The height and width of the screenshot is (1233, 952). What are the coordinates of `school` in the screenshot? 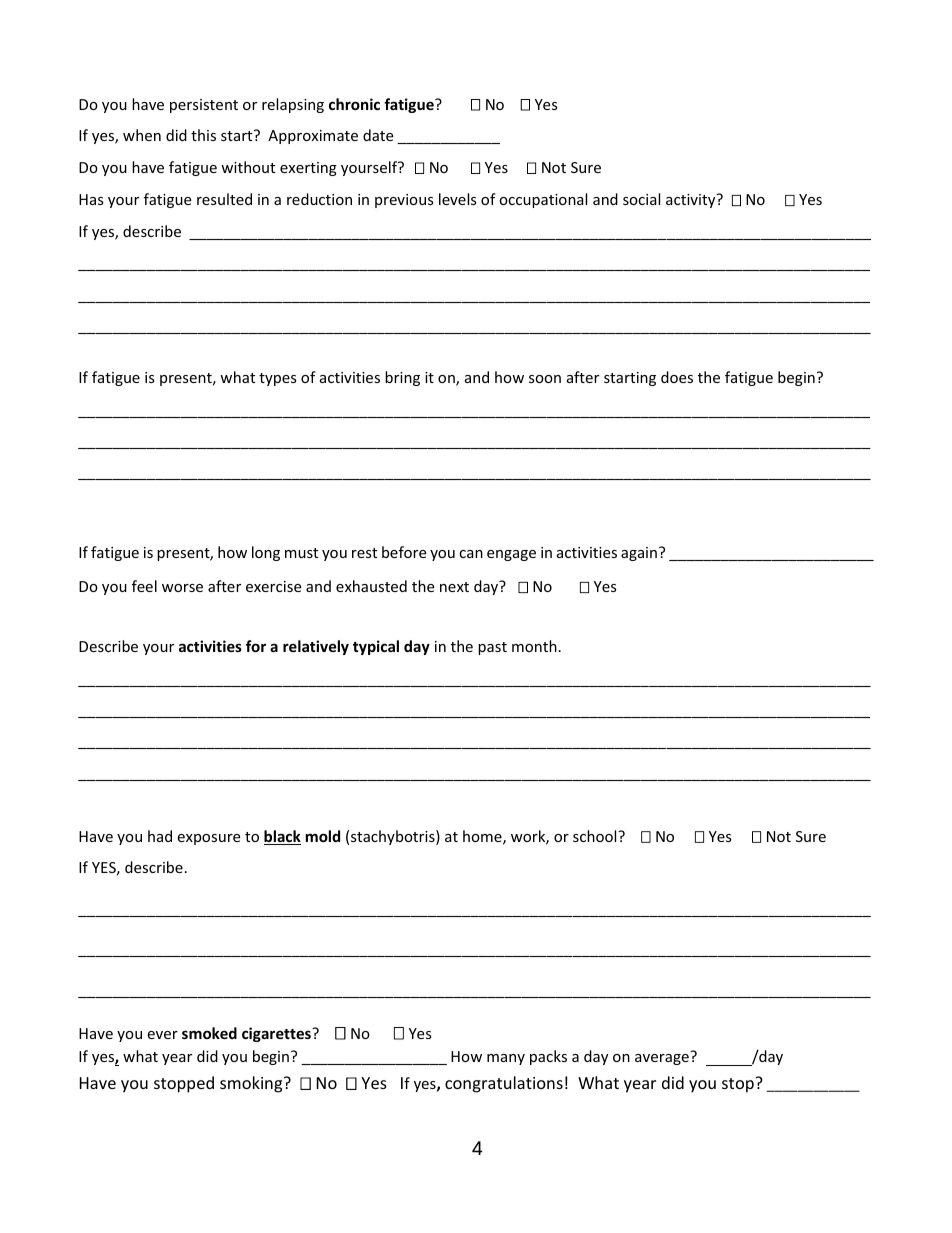 It's located at (596, 836).
